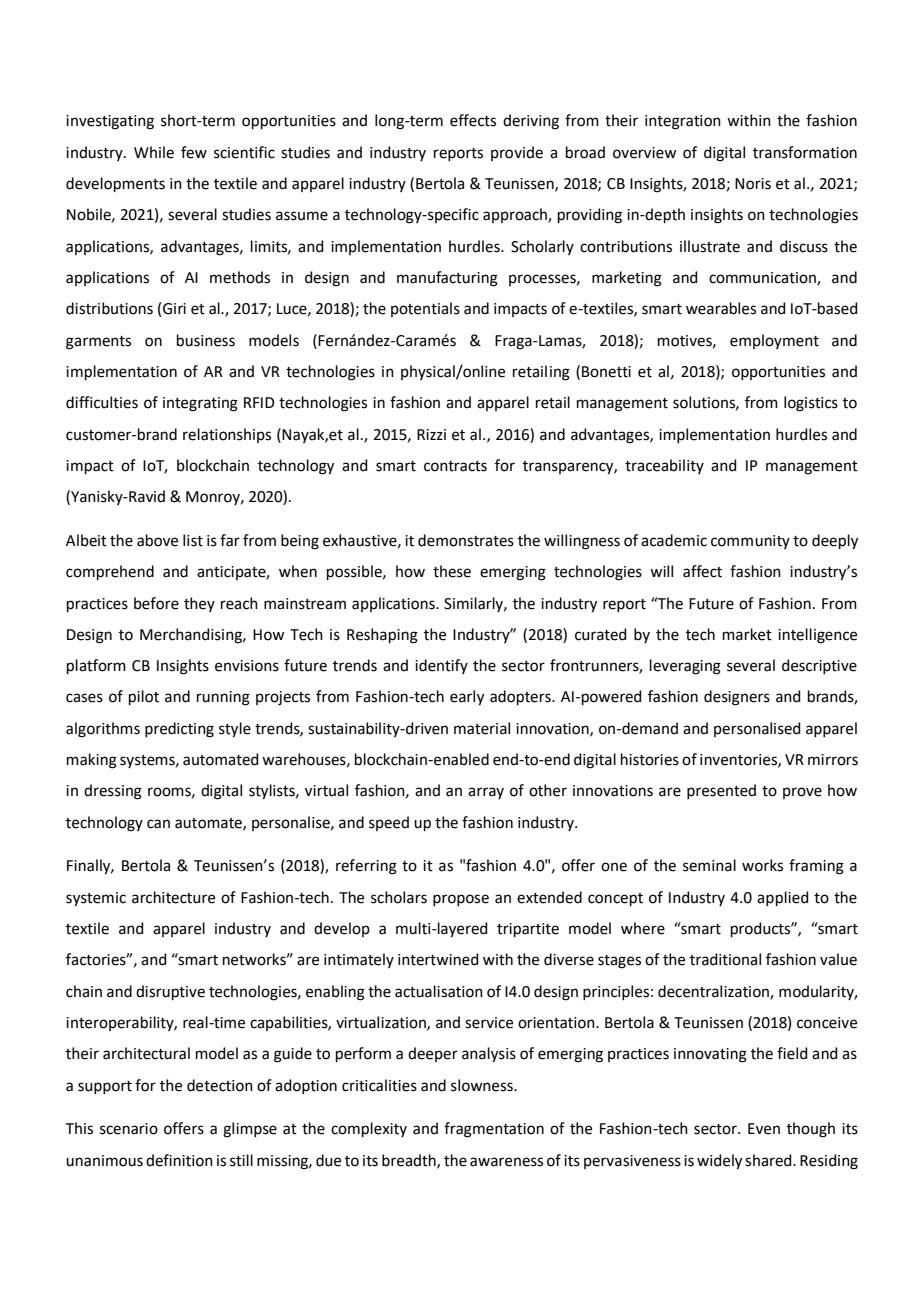 The image size is (924, 1308). Describe the element at coordinates (721, 791) in the page. I see `presented` at that location.
